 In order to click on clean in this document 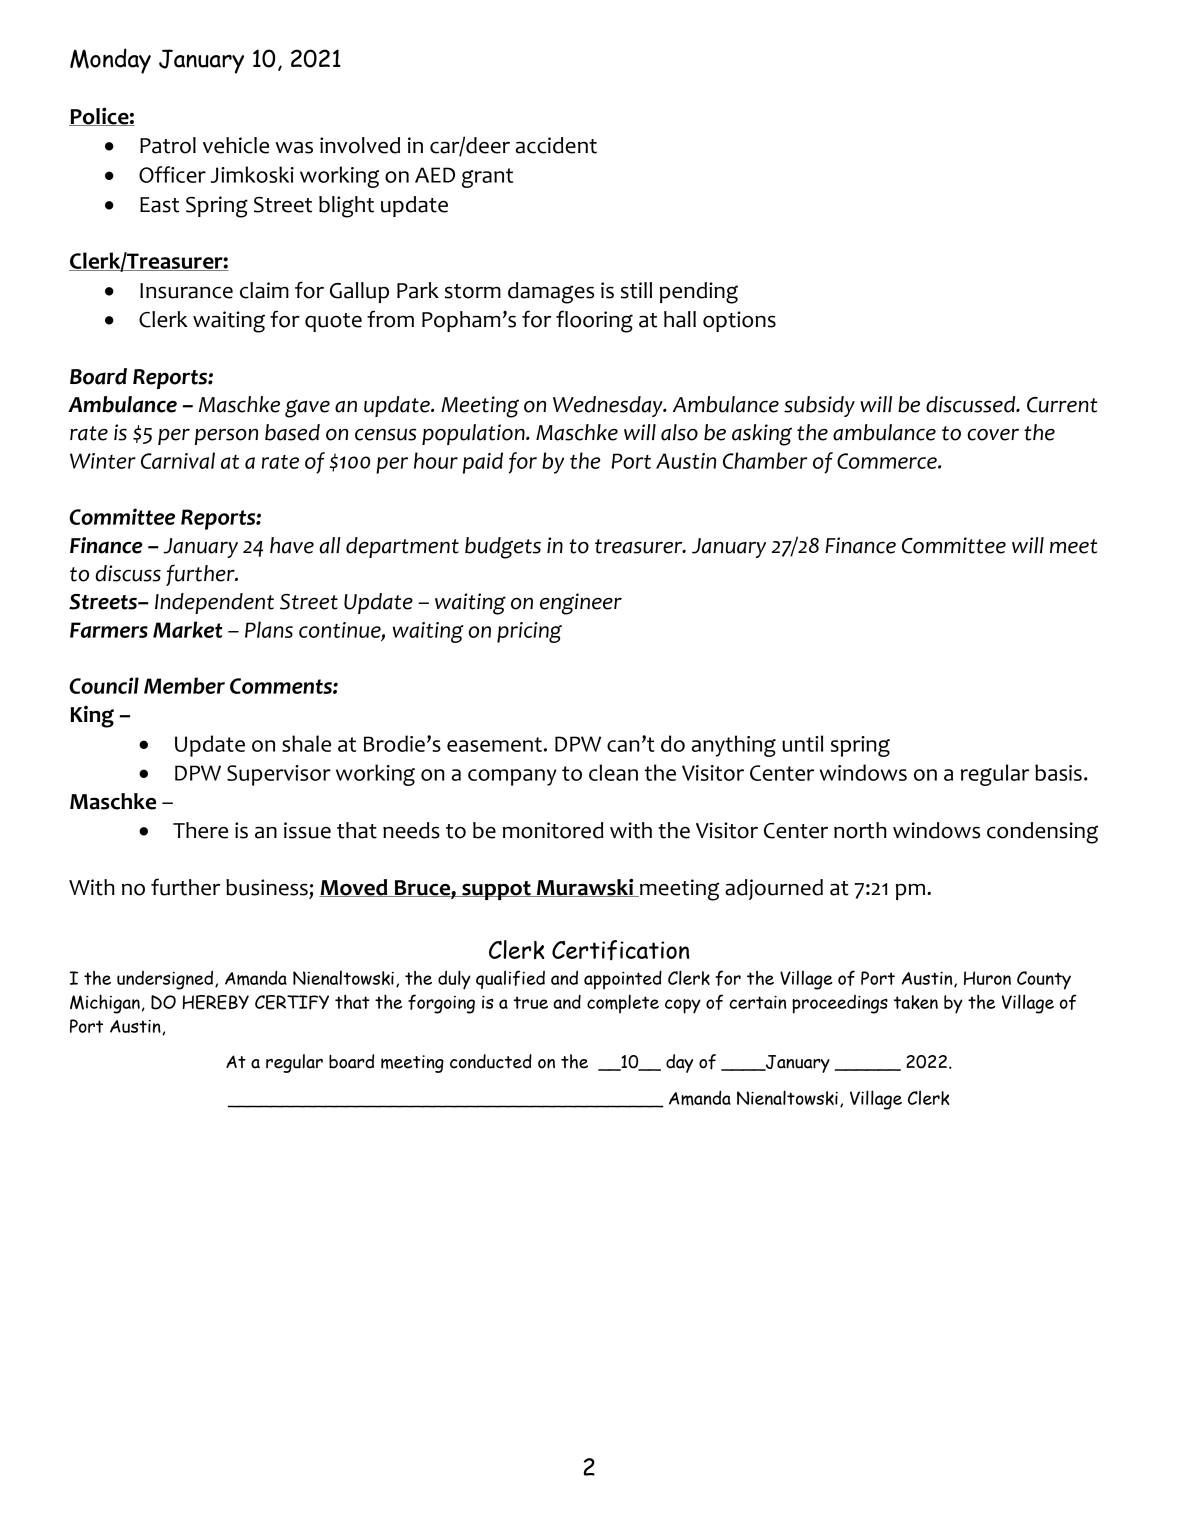, I will do `click(613, 772)`.
